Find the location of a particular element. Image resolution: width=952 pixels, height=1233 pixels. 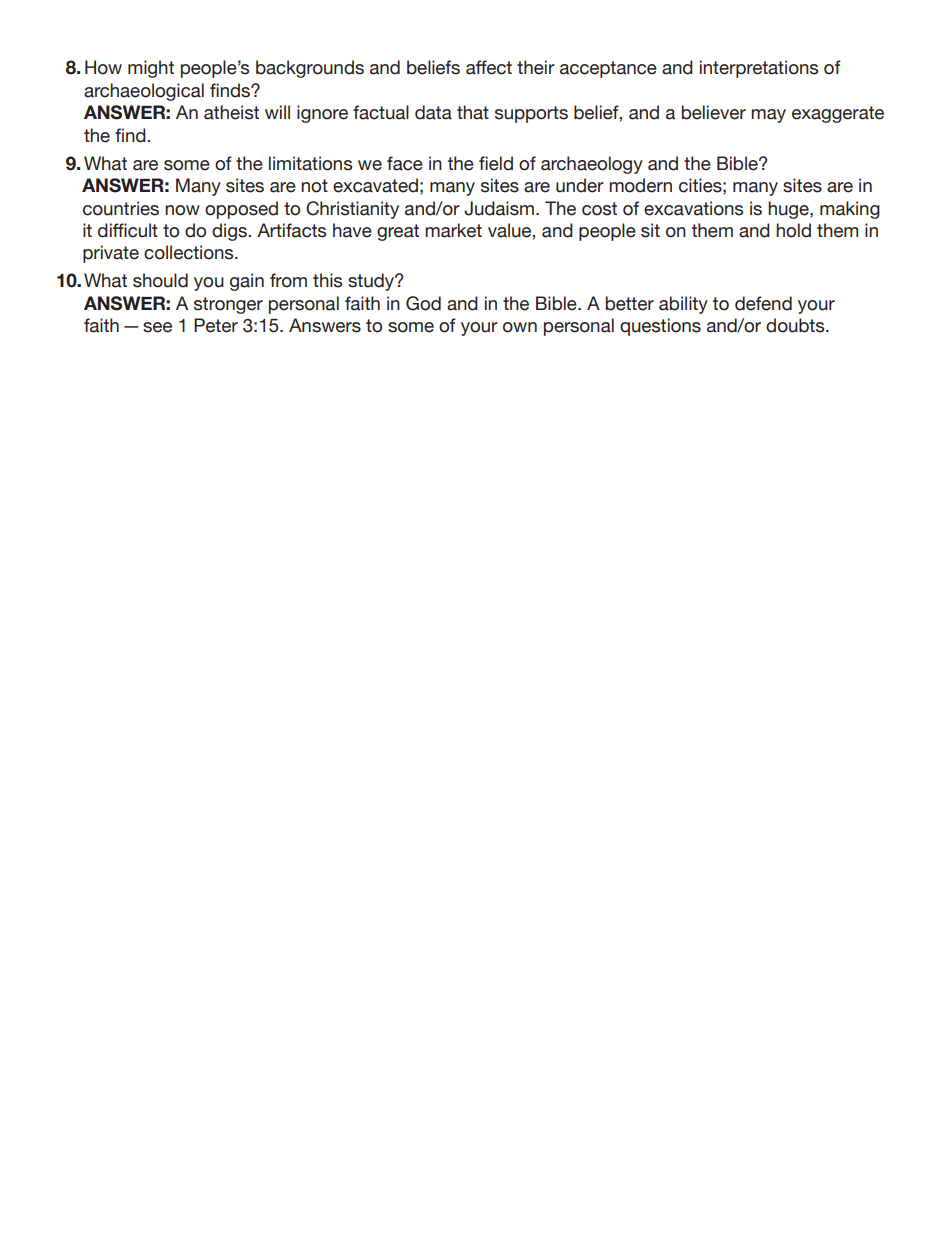

that is located at coordinates (473, 112).
